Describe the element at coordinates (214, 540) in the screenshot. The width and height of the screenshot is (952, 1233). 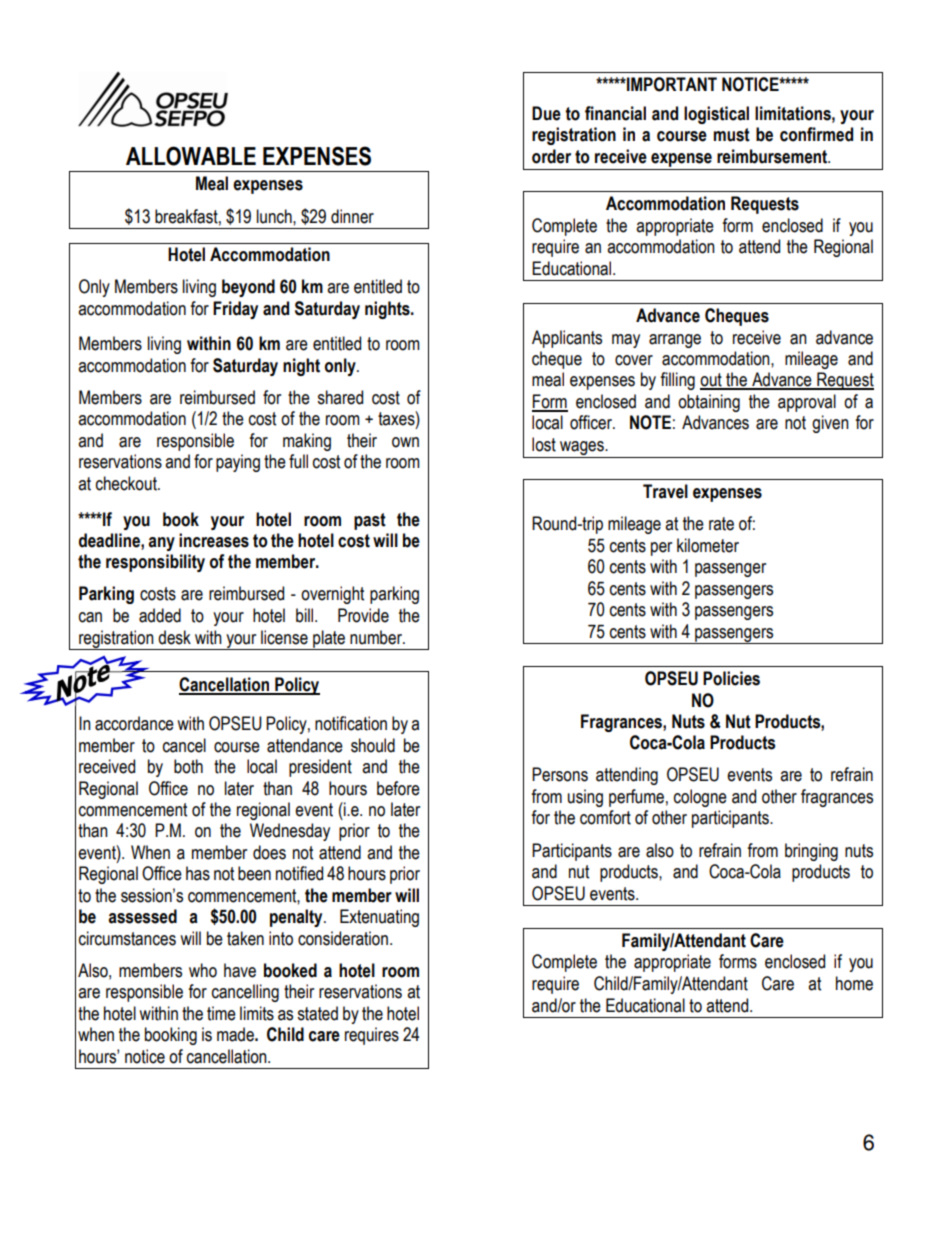
I see `increases` at that location.
